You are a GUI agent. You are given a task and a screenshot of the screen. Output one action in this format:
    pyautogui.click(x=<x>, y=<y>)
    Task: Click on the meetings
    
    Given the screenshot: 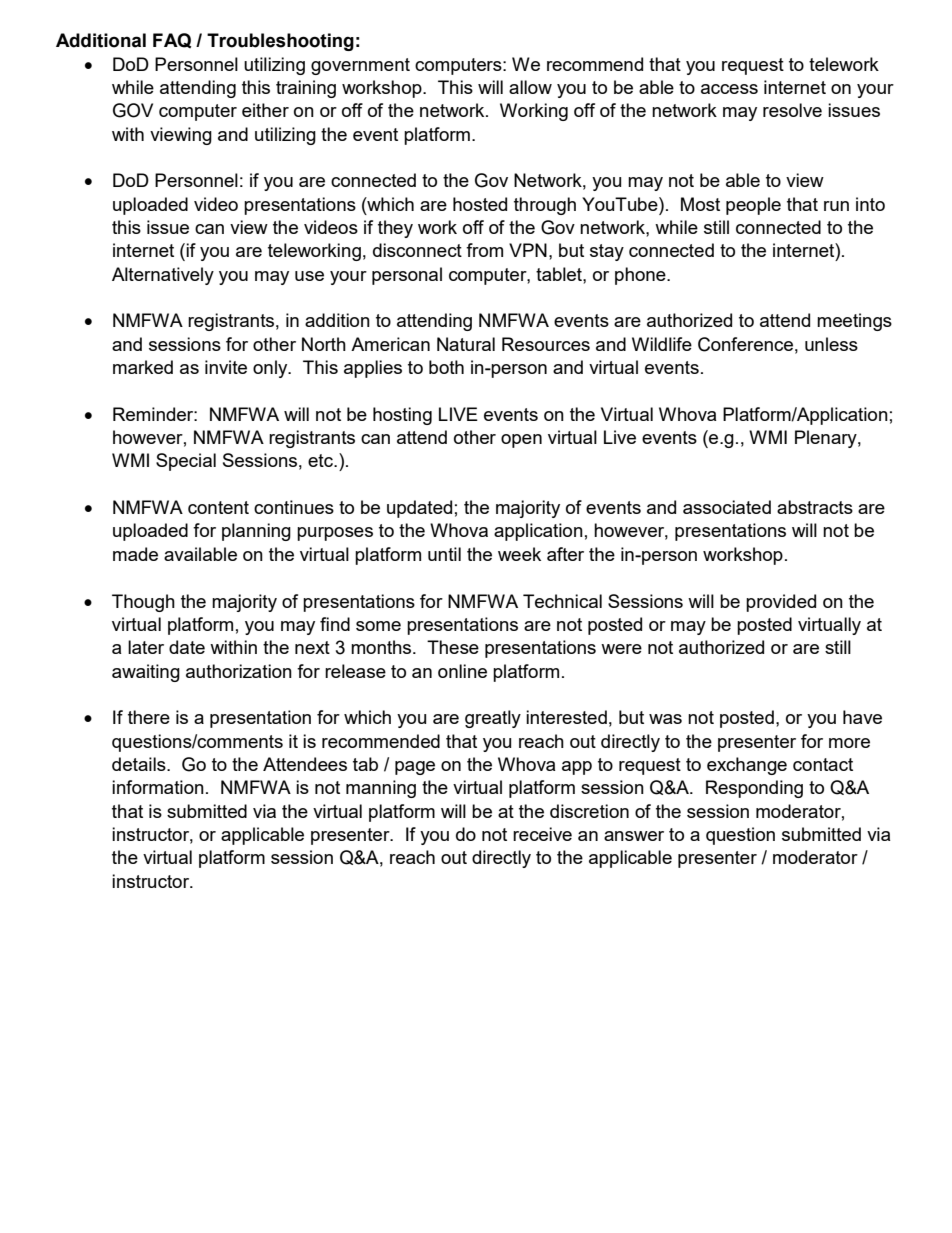 What is the action you would take?
    pyautogui.click(x=854, y=322)
